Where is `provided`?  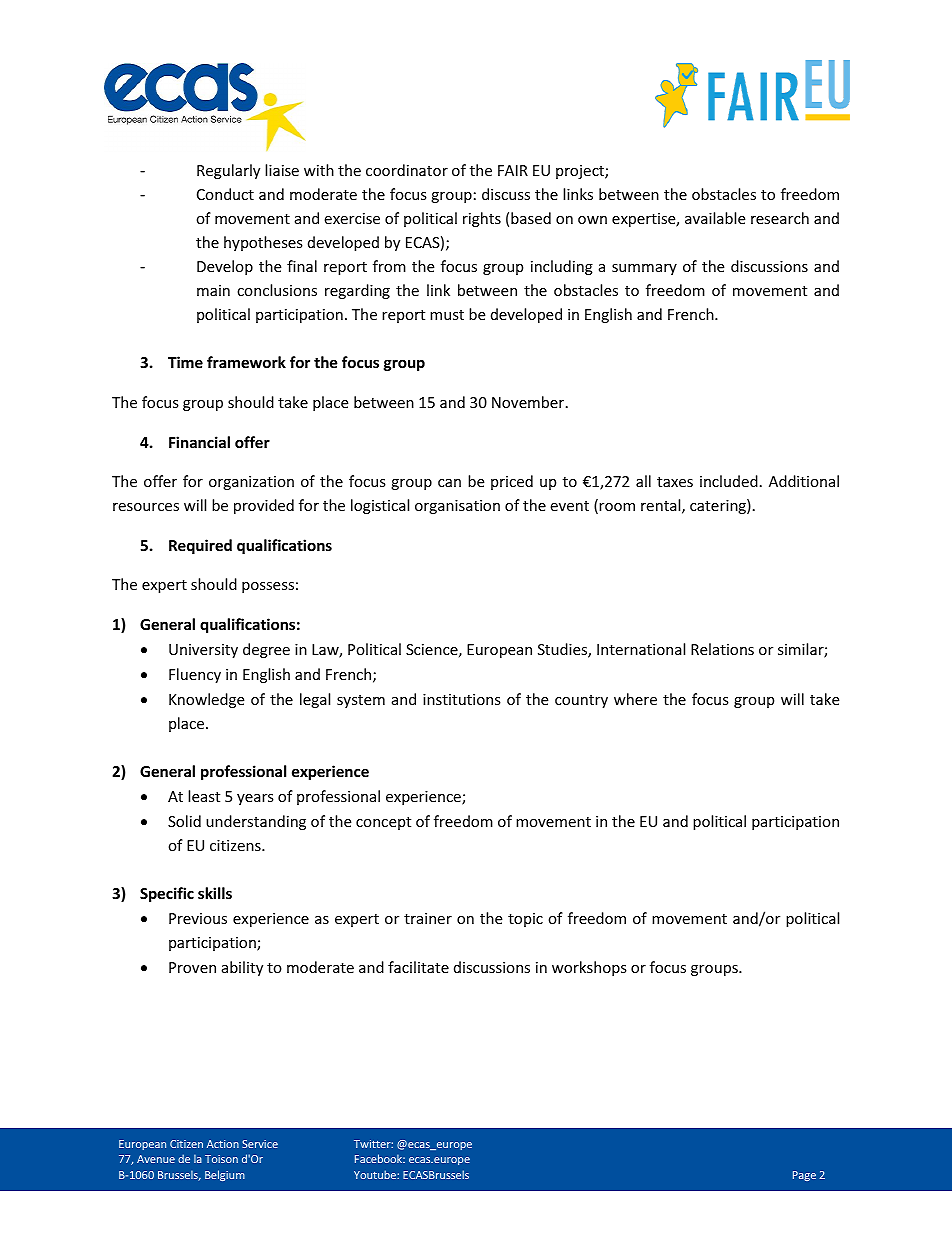 provided is located at coordinates (264, 506).
